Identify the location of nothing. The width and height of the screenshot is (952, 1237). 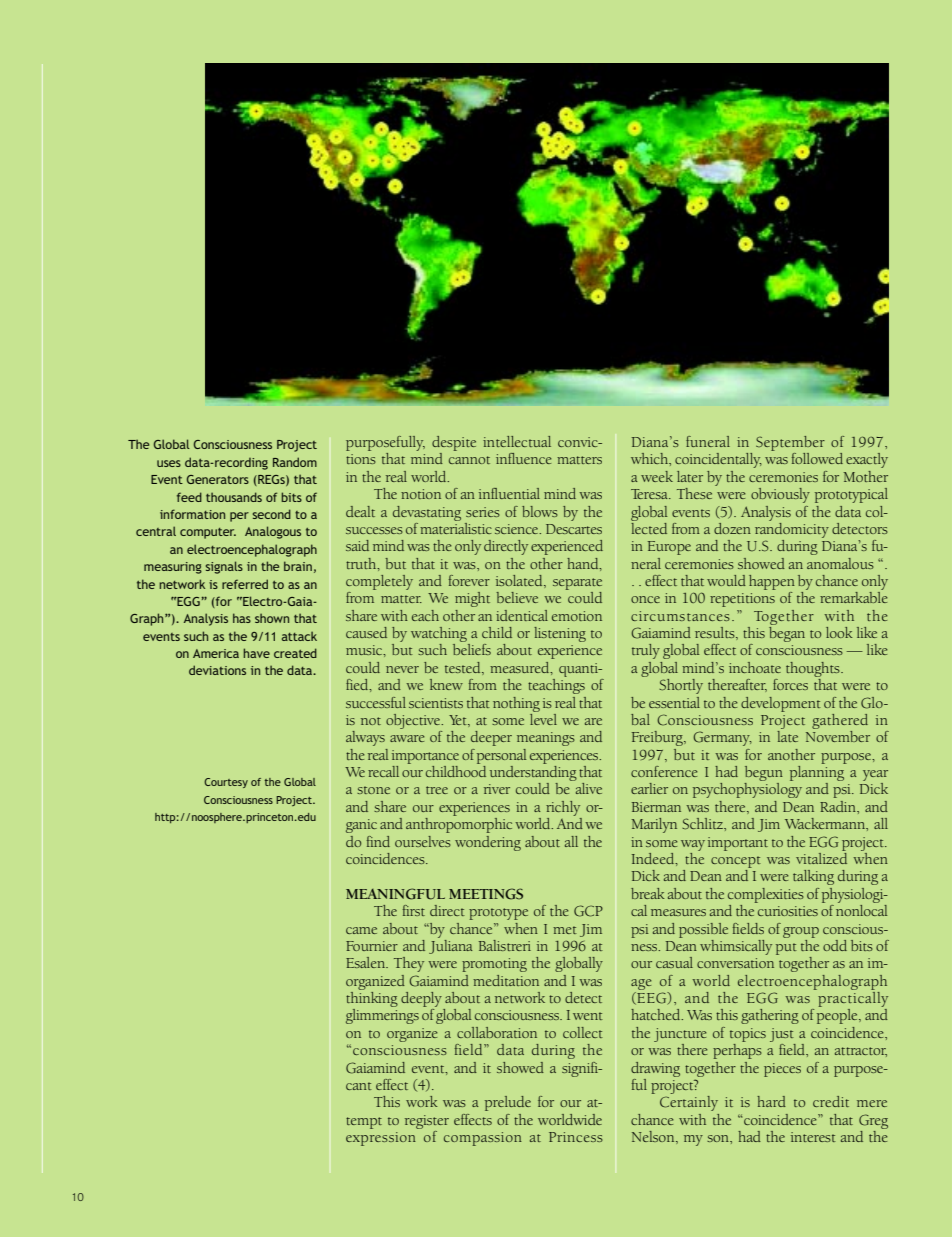
(516, 704).
